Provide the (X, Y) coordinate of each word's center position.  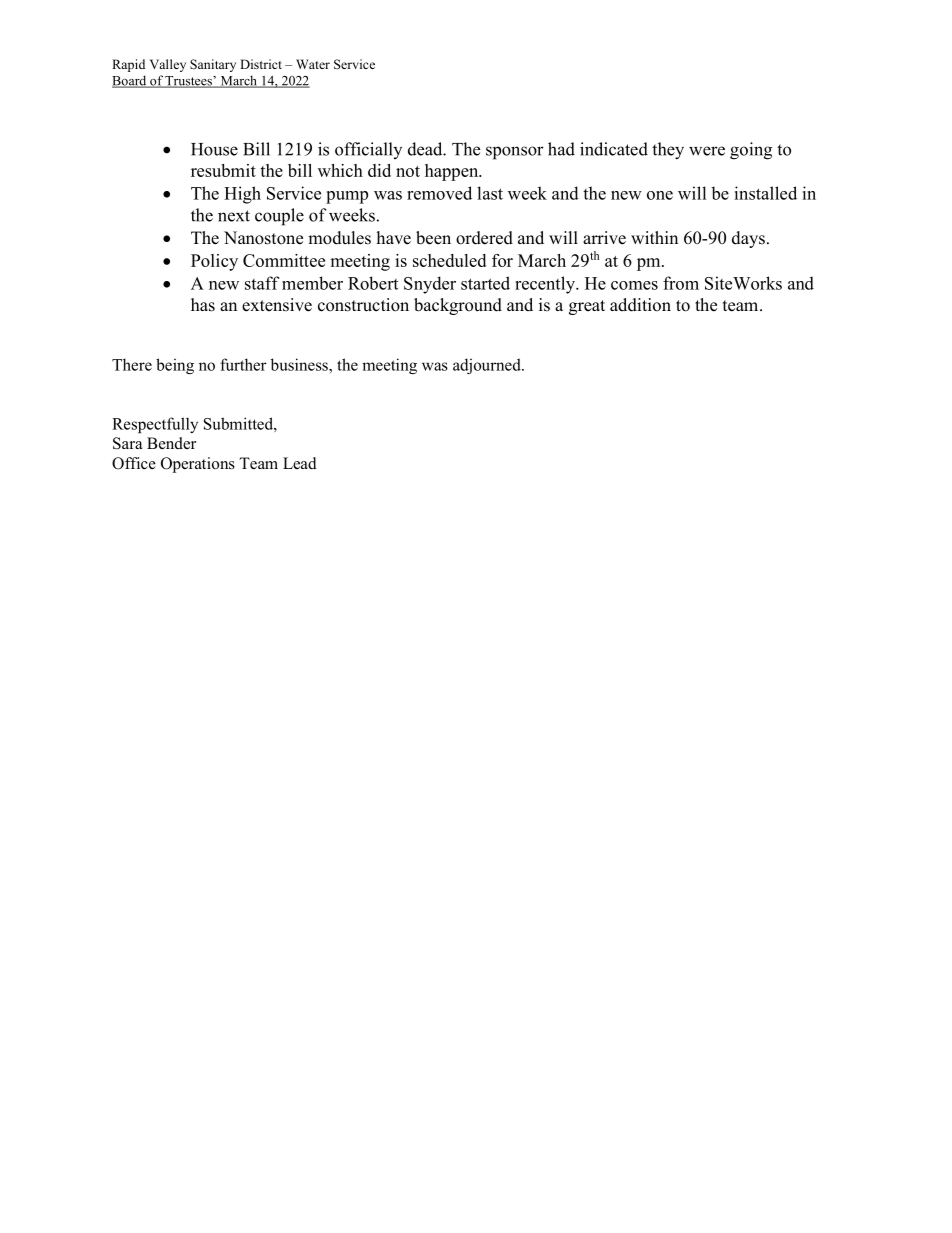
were (707, 151)
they (668, 151)
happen (453, 172)
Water (313, 64)
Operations (198, 465)
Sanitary (213, 65)
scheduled (449, 260)
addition (640, 305)
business (300, 364)
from (681, 283)
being (175, 366)
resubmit (223, 170)
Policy (214, 262)
